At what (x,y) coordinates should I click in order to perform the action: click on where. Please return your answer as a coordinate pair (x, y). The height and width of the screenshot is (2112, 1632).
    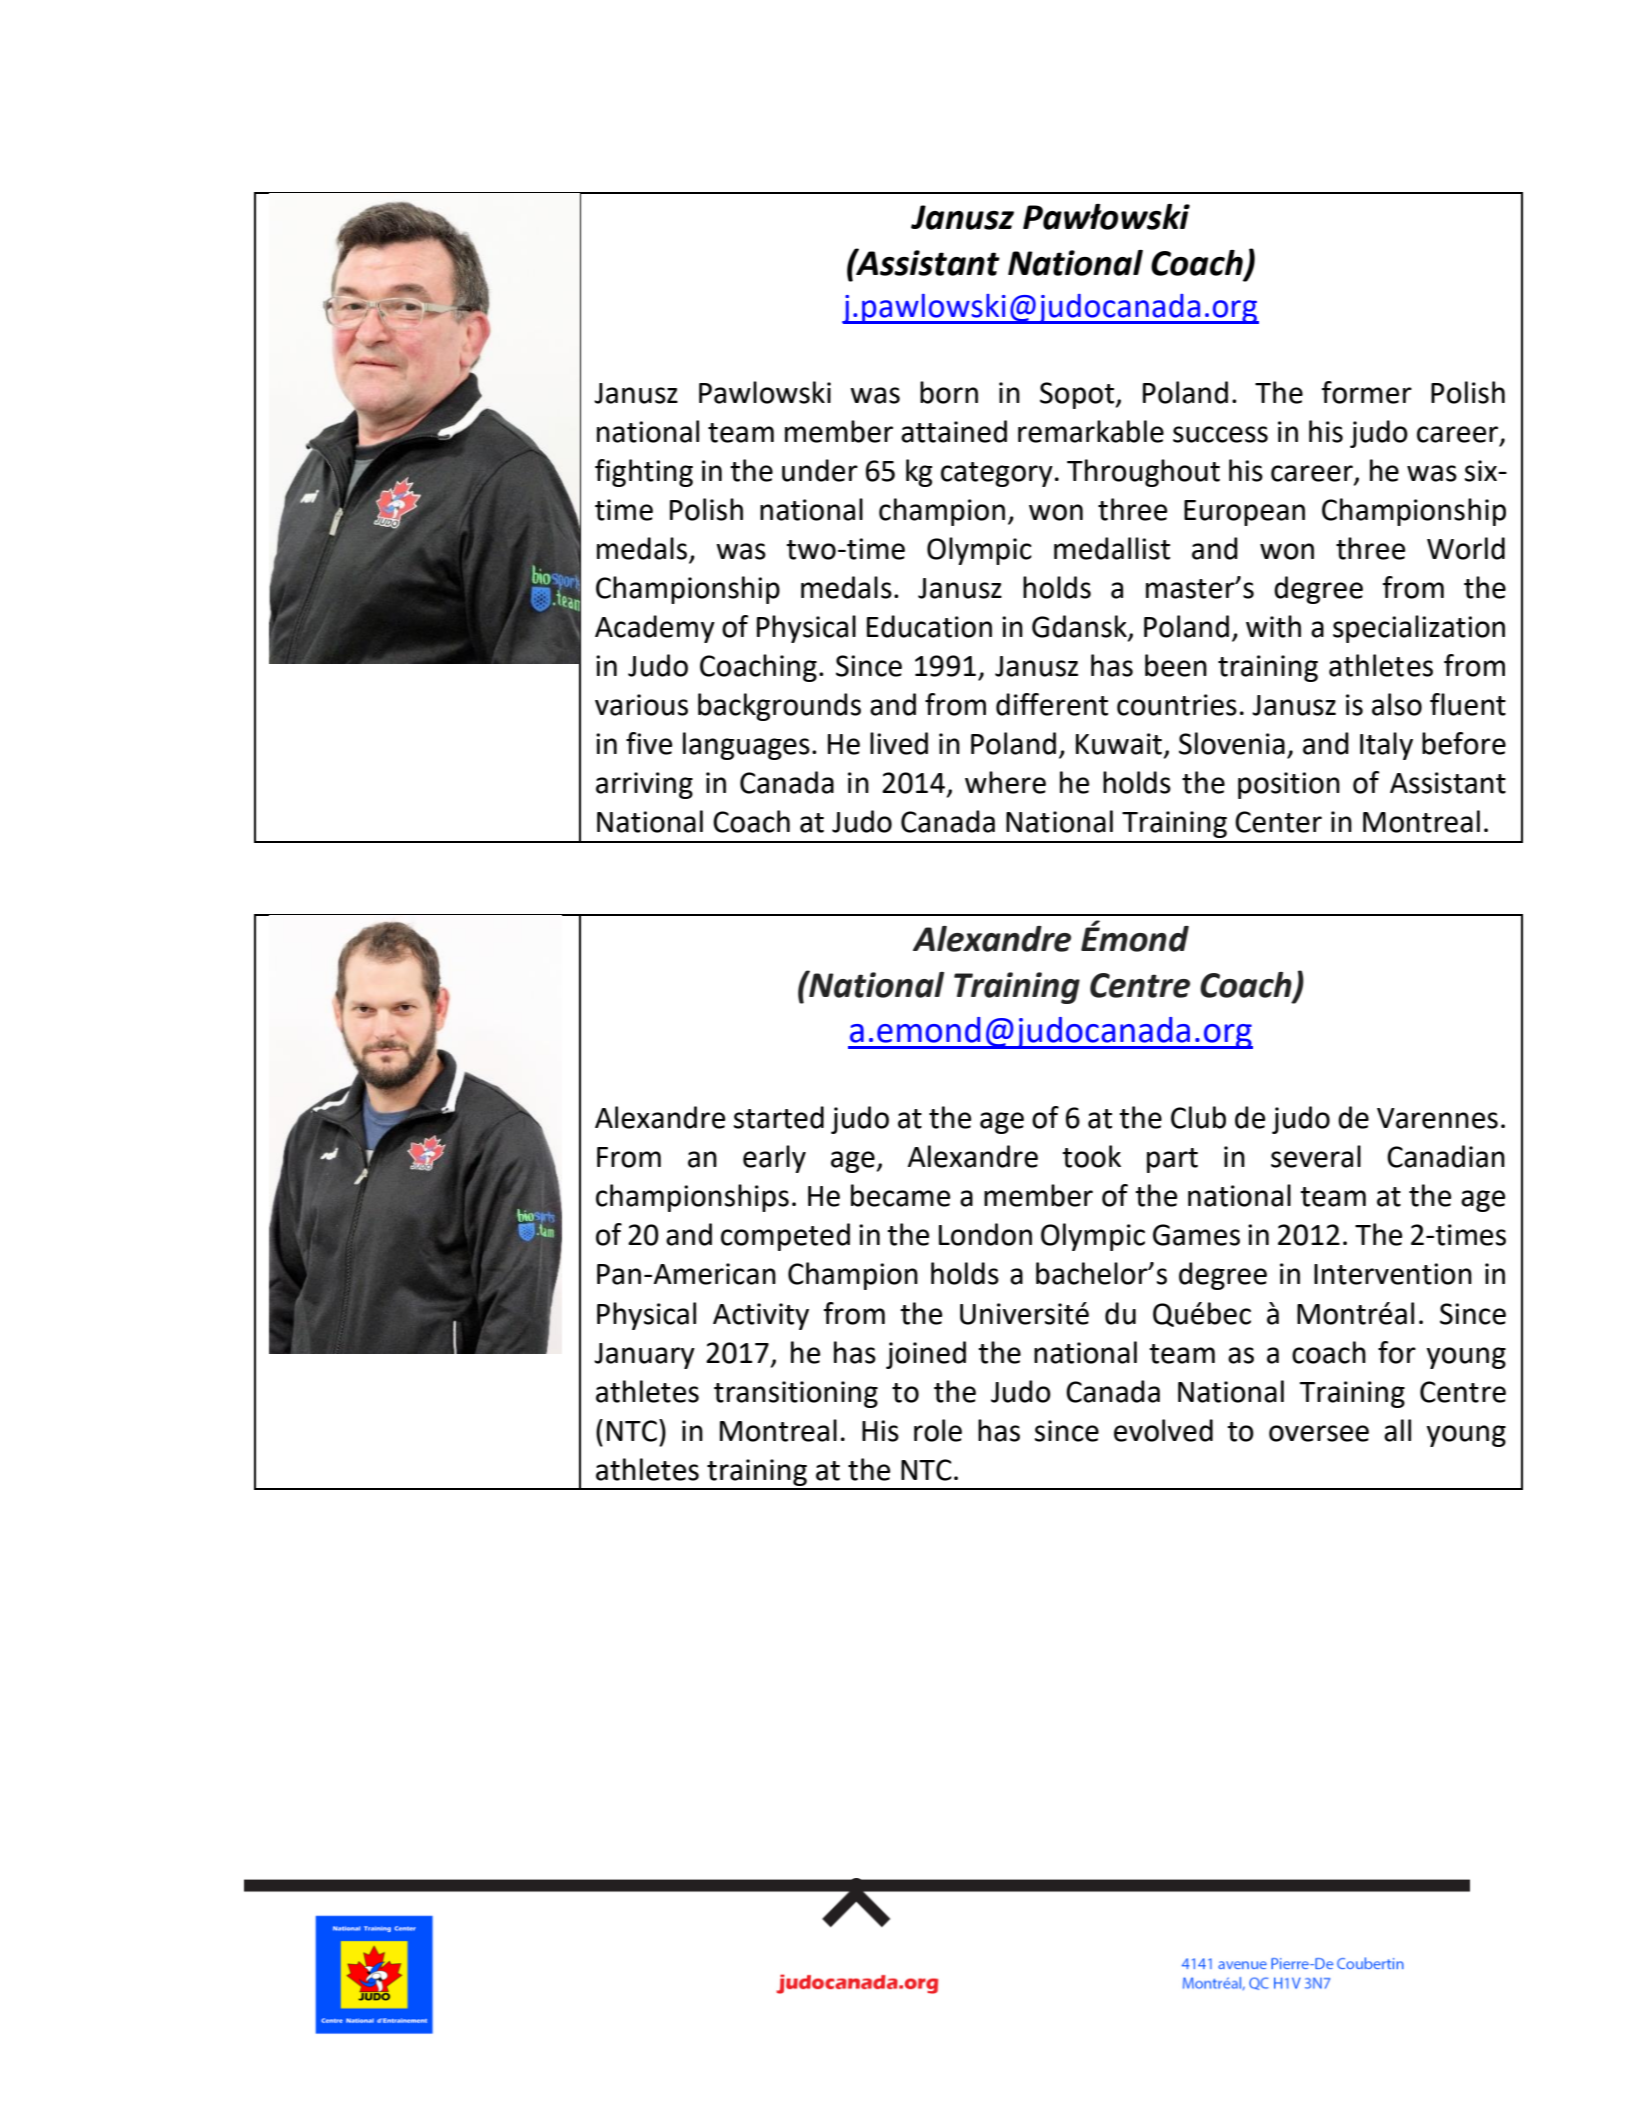
    Looking at the image, I should click on (1005, 782).
